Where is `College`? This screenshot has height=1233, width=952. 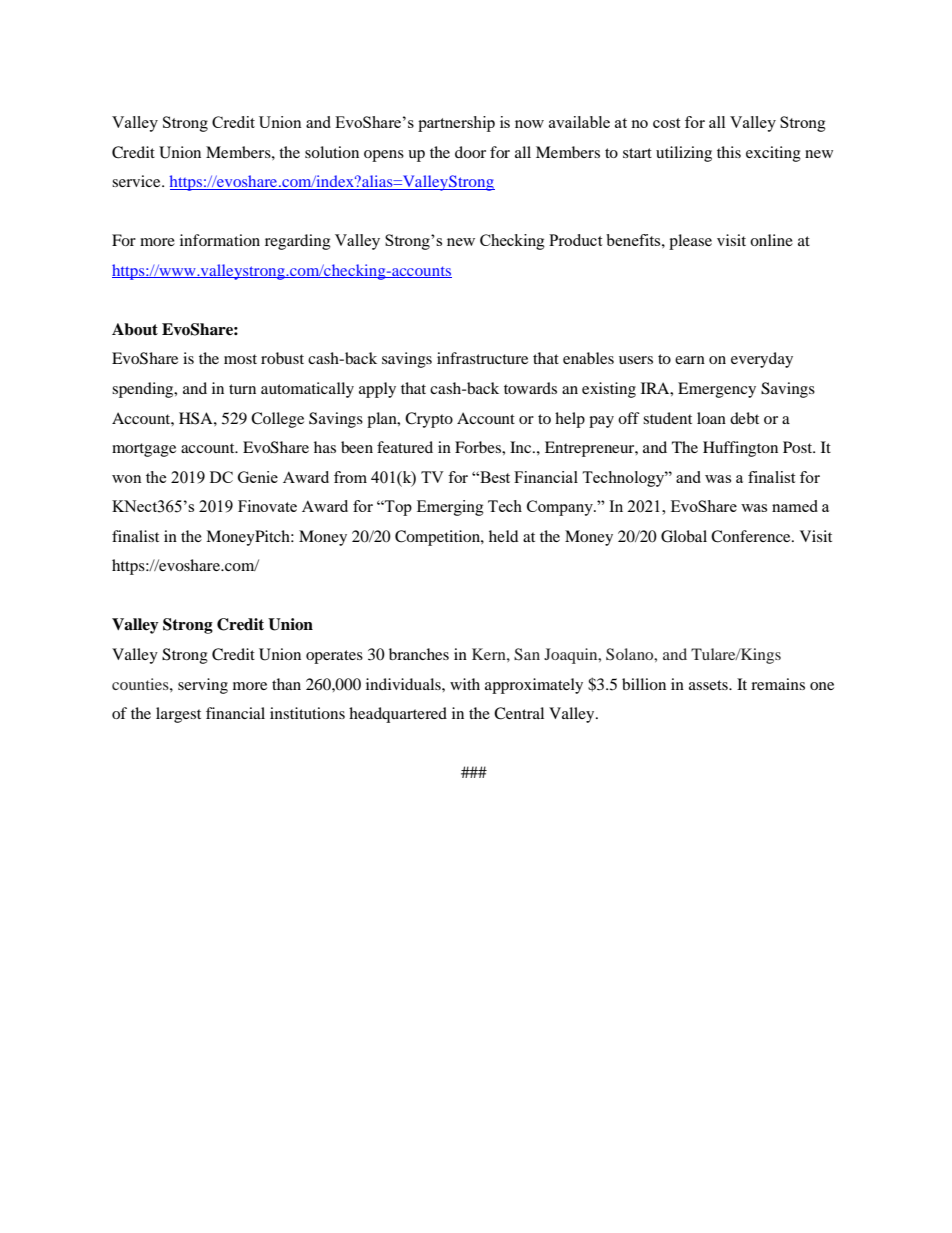
College is located at coordinates (277, 420).
